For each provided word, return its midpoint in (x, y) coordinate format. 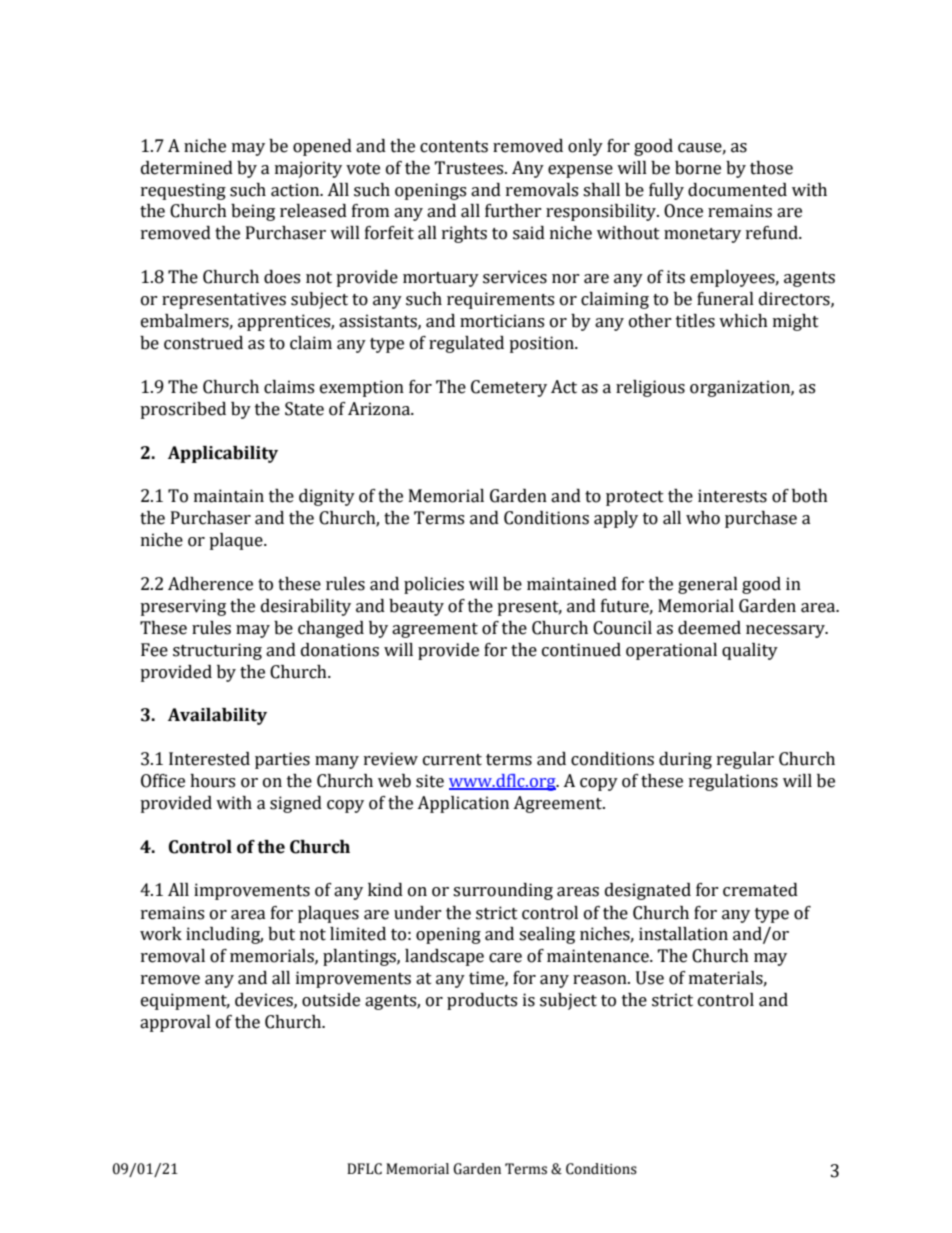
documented (737, 190)
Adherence (210, 584)
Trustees (470, 168)
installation (683, 934)
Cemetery (509, 388)
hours (212, 781)
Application (463, 804)
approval (175, 1023)
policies (434, 585)
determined (187, 168)
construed (203, 343)
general (708, 585)
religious (650, 388)
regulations (733, 782)
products (482, 1001)
